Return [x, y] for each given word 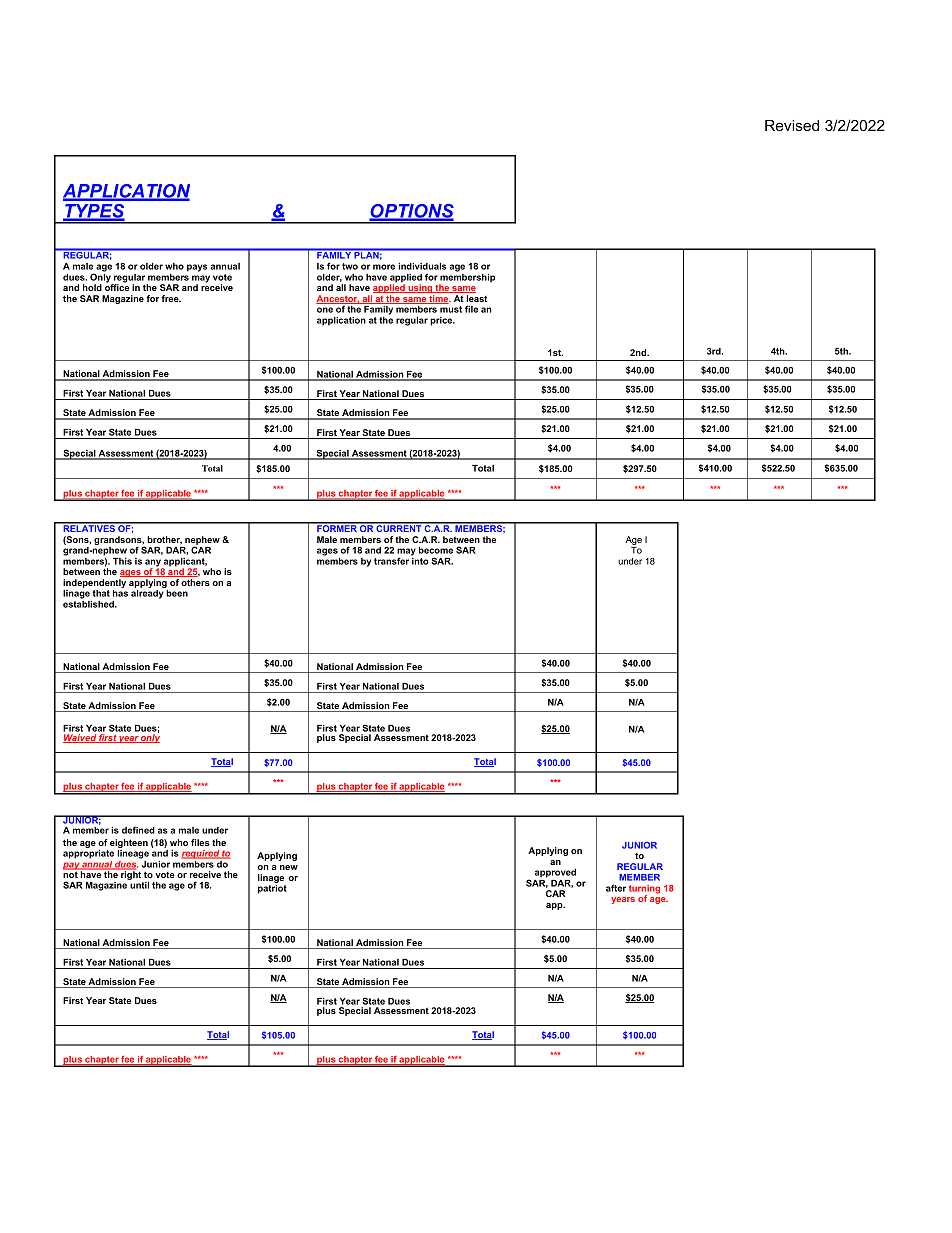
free [171, 298]
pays [197, 268]
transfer [391, 561]
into [419, 560]
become [436, 550]
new [289, 867]
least [476, 298]
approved [555, 873]
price [442, 321]
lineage [133, 854]
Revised [792, 125]
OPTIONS [411, 212]
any [154, 564]
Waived [80, 738]
